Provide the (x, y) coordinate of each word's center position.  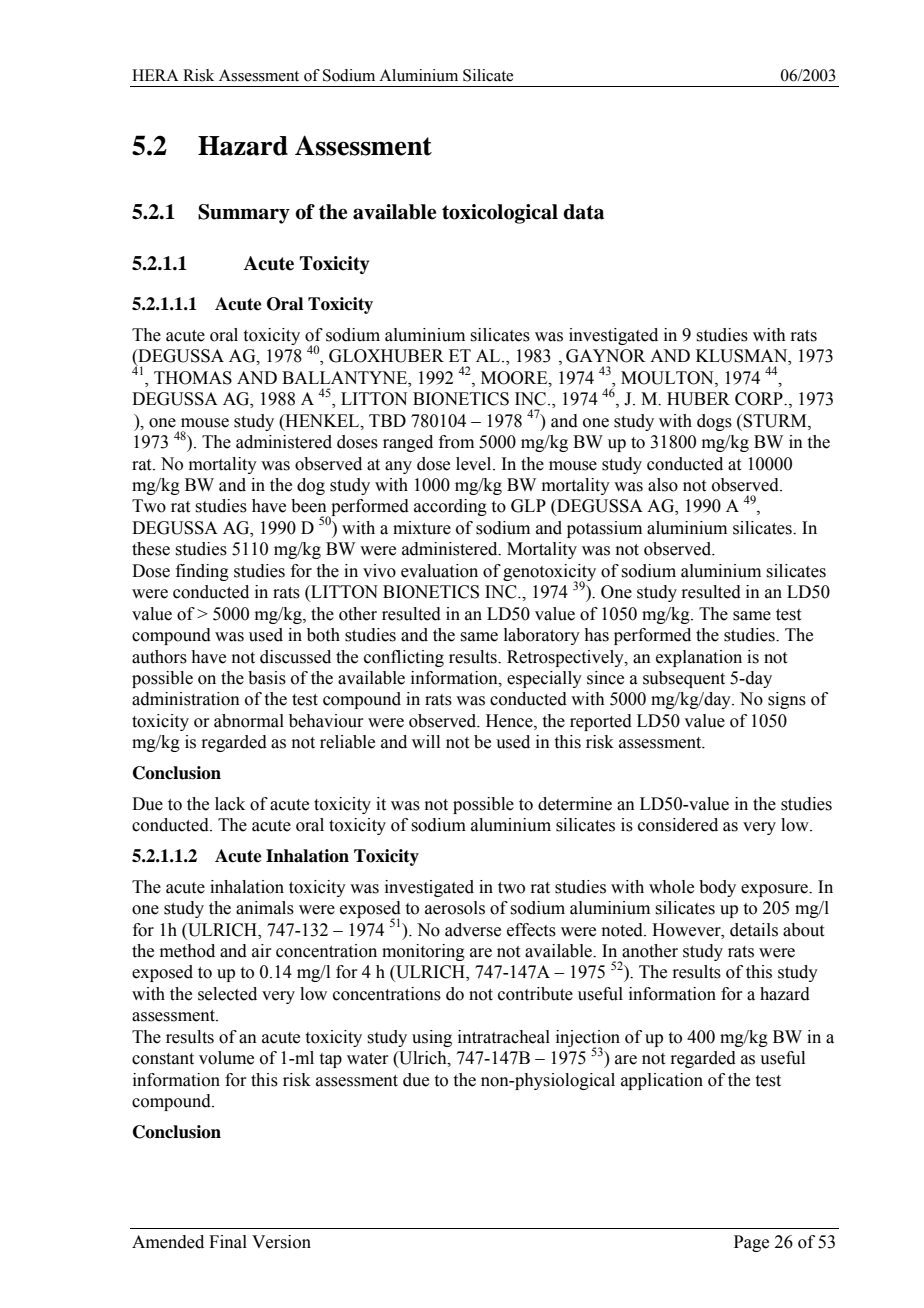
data (583, 212)
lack (230, 804)
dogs (714, 422)
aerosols (455, 908)
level (475, 464)
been (309, 506)
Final (228, 1242)
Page (751, 1243)
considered (678, 825)
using (432, 1038)
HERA (155, 75)
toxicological (500, 214)
